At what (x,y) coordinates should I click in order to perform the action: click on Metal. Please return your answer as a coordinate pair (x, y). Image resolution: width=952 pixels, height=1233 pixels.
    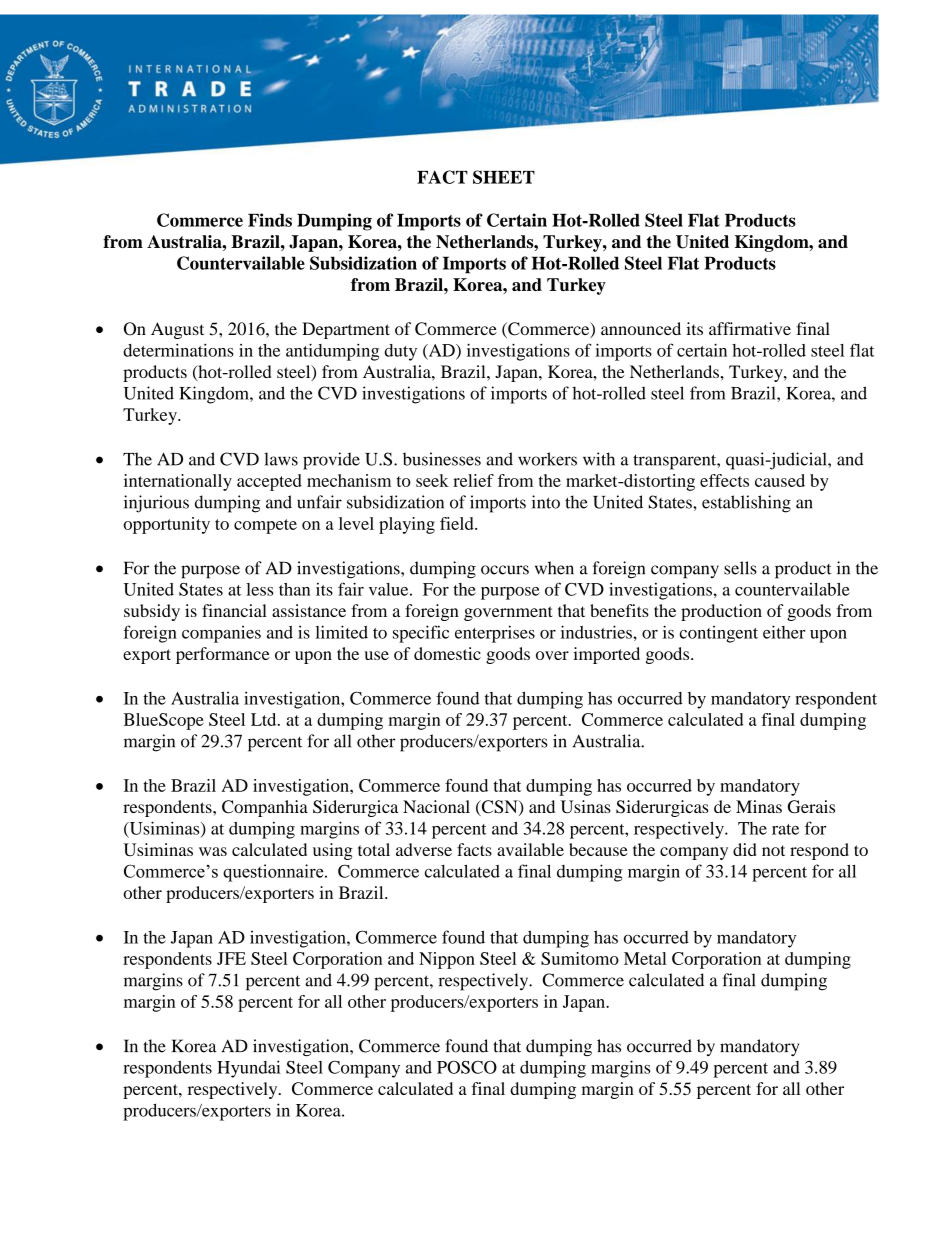
    Looking at the image, I should click on (645, 958).
